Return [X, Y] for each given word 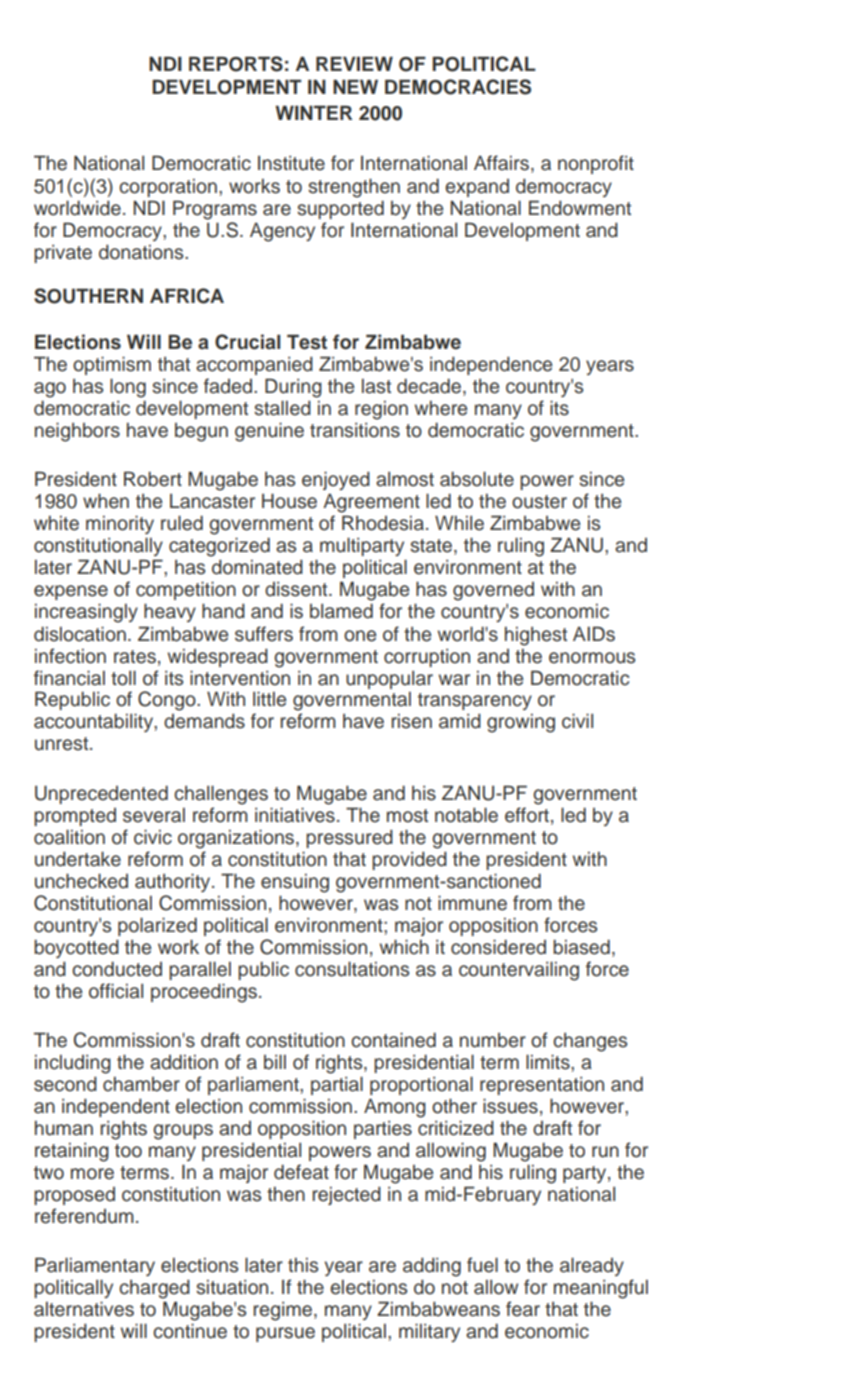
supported [340, 209]
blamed [341, 611]
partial [337, 1085]
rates [135, 657]
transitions [355, 430]
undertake [78, 859]
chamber [141, 1084]
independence [491, 365]
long [128, 388]
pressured [349, 838]
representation [542, 1086]
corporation [168, 188]
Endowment [580, 208]
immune [472, 903]
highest [536, 636]
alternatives [84, 1309]
